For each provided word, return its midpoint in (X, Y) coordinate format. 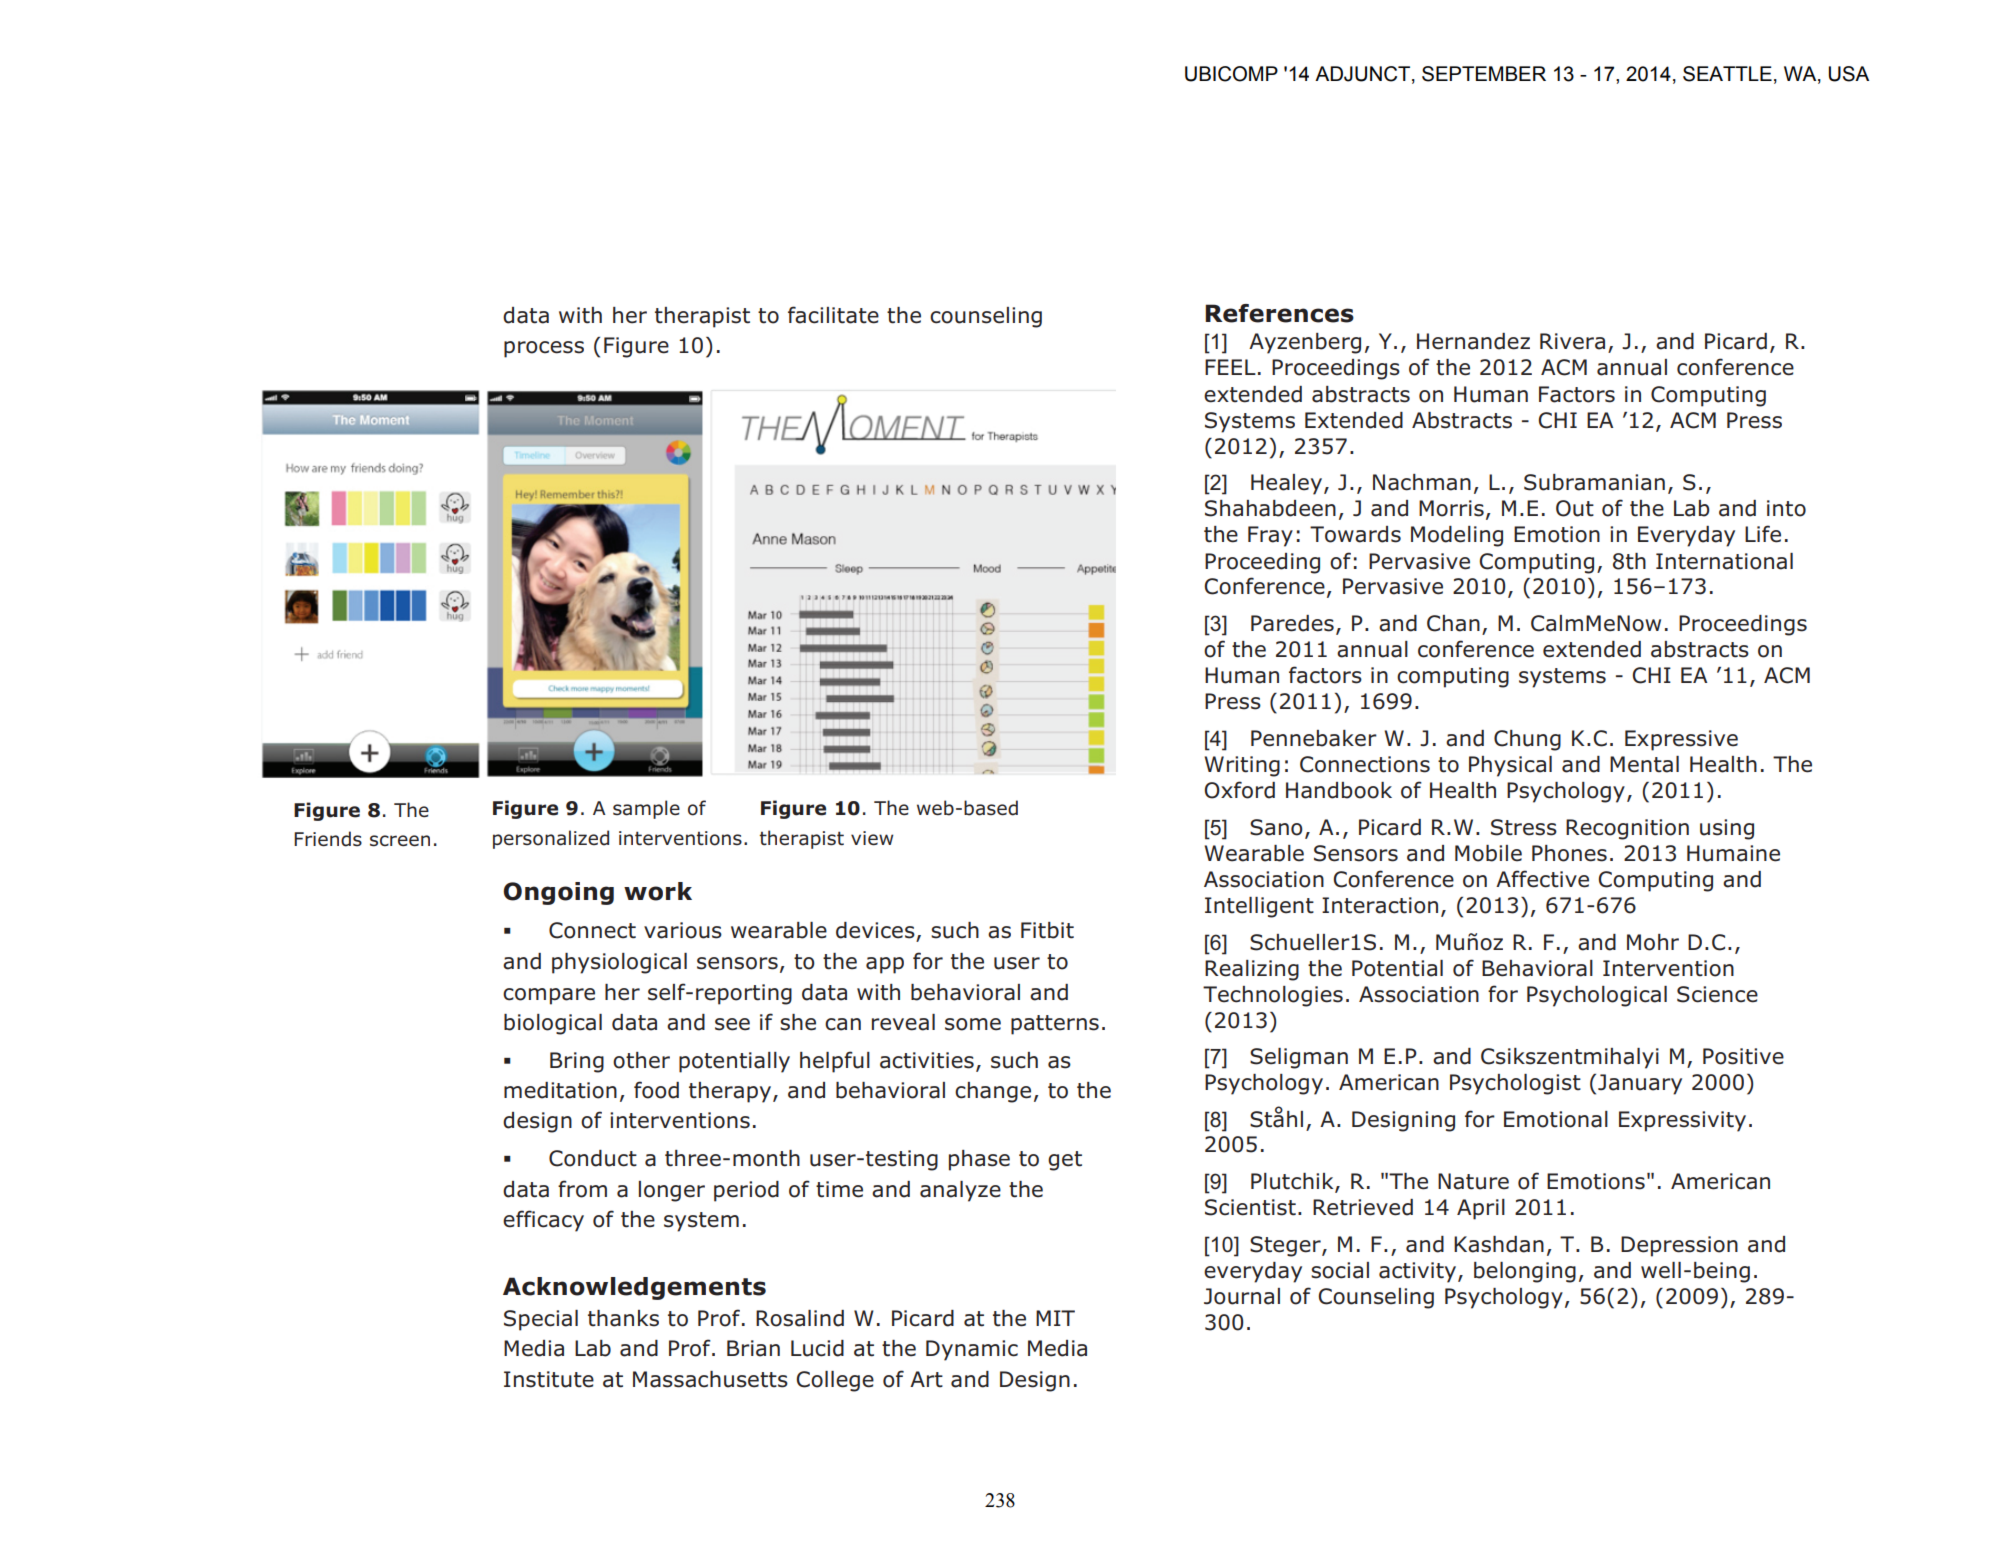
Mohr (1653, 942)
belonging (1525, 1272)
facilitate (833, 315)
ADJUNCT (1362, 74)
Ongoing (558, 893)
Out (1575, 508)
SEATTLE (1727, 74)
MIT (1055, 1318)
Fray (1270, 536)
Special (541, 1320)
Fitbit (1047, 930)
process (544, 349)
